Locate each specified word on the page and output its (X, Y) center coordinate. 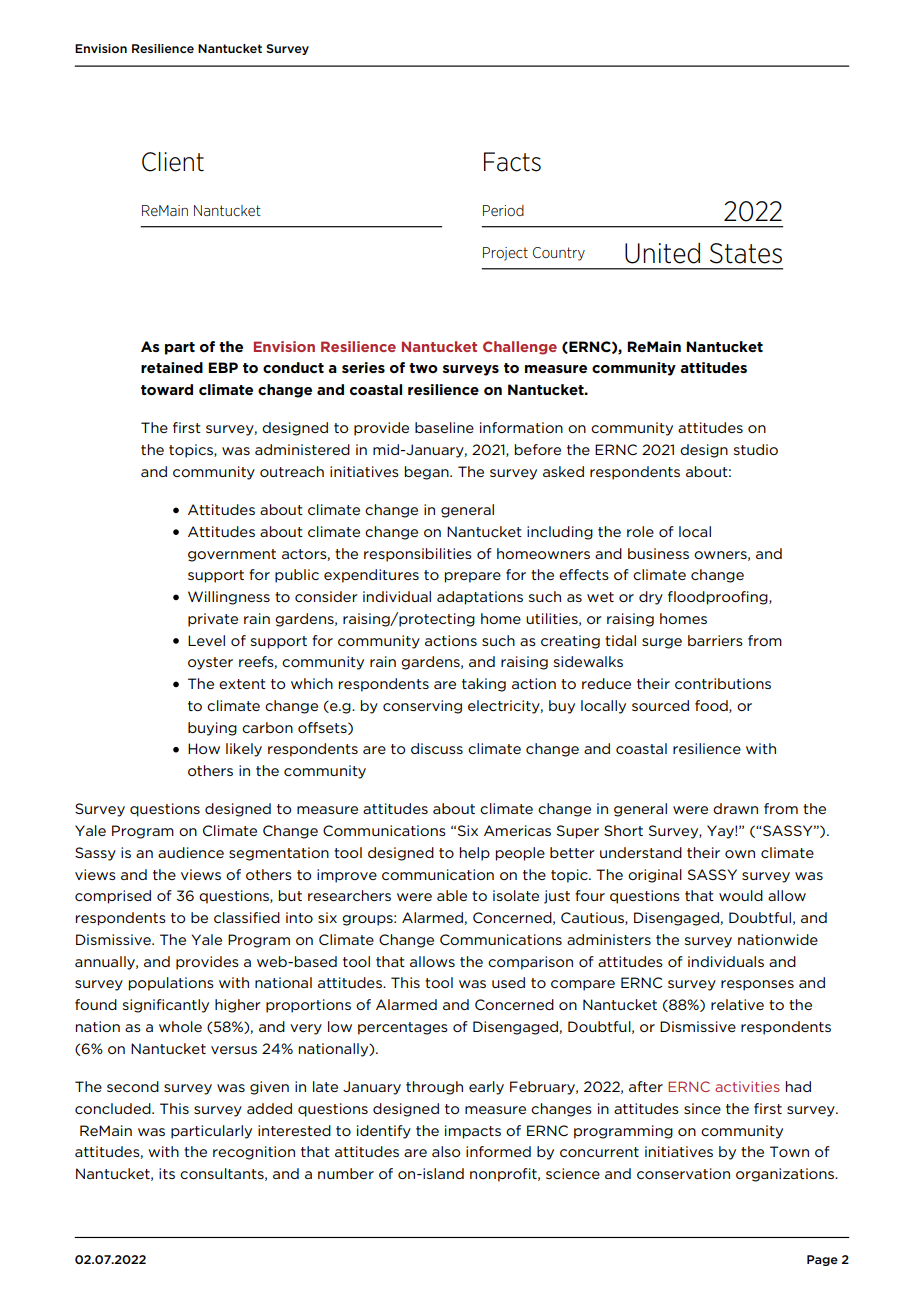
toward (167, 389)
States (746, 253)
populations (171, 984)
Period (503, 210)
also (446, 1151)
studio (756, 449)
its (167, 1173)
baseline (444, 427)
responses (757, 985)
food (712, 706)
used (508, 982)
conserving (422, 707)
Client (173, 162)
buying (212, 729)
